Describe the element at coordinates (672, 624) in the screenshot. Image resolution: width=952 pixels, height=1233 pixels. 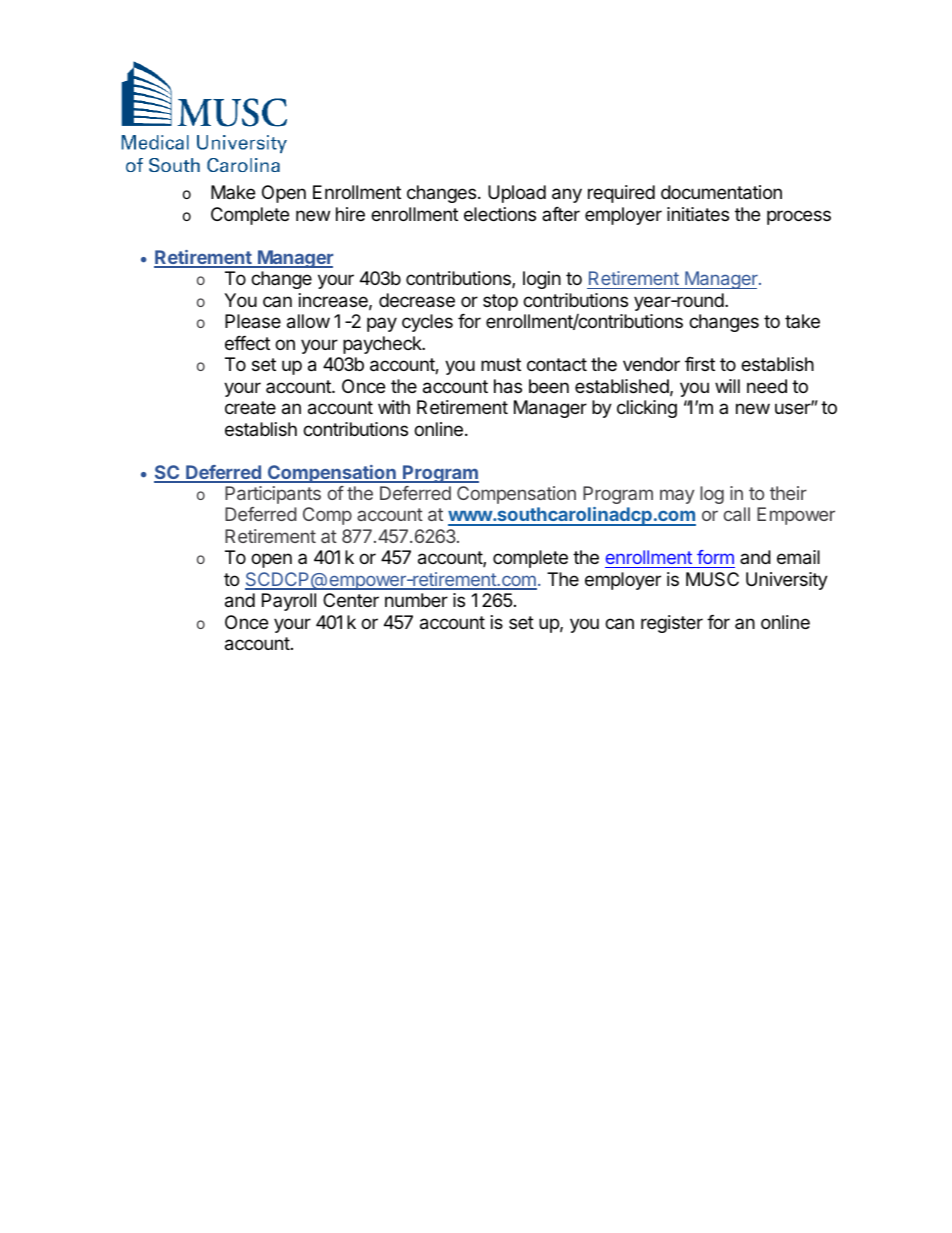
I see `register` at that location.
